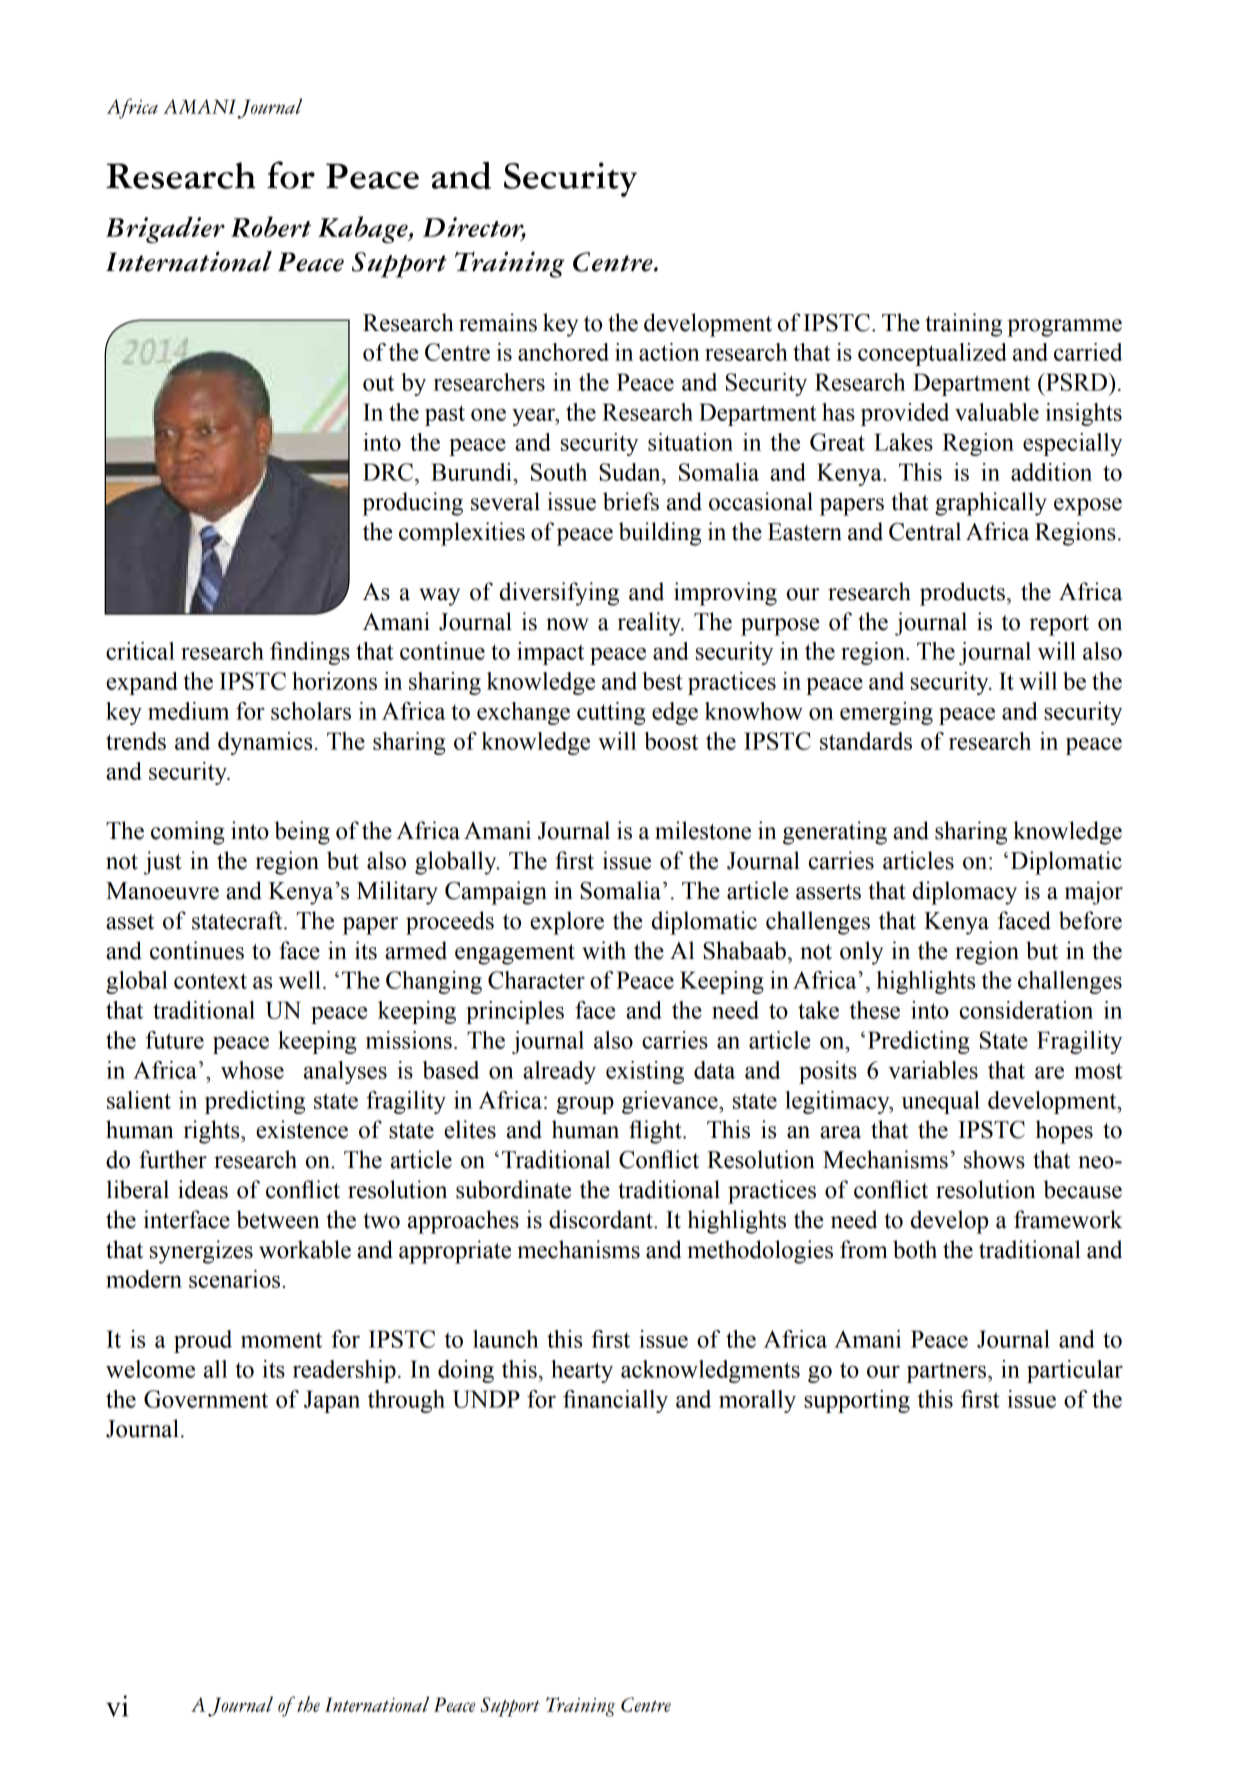 The image size is (1243, 1766). Describe the element at coordinates (965, 893) in the document. I see `diplomacy` at that location.
